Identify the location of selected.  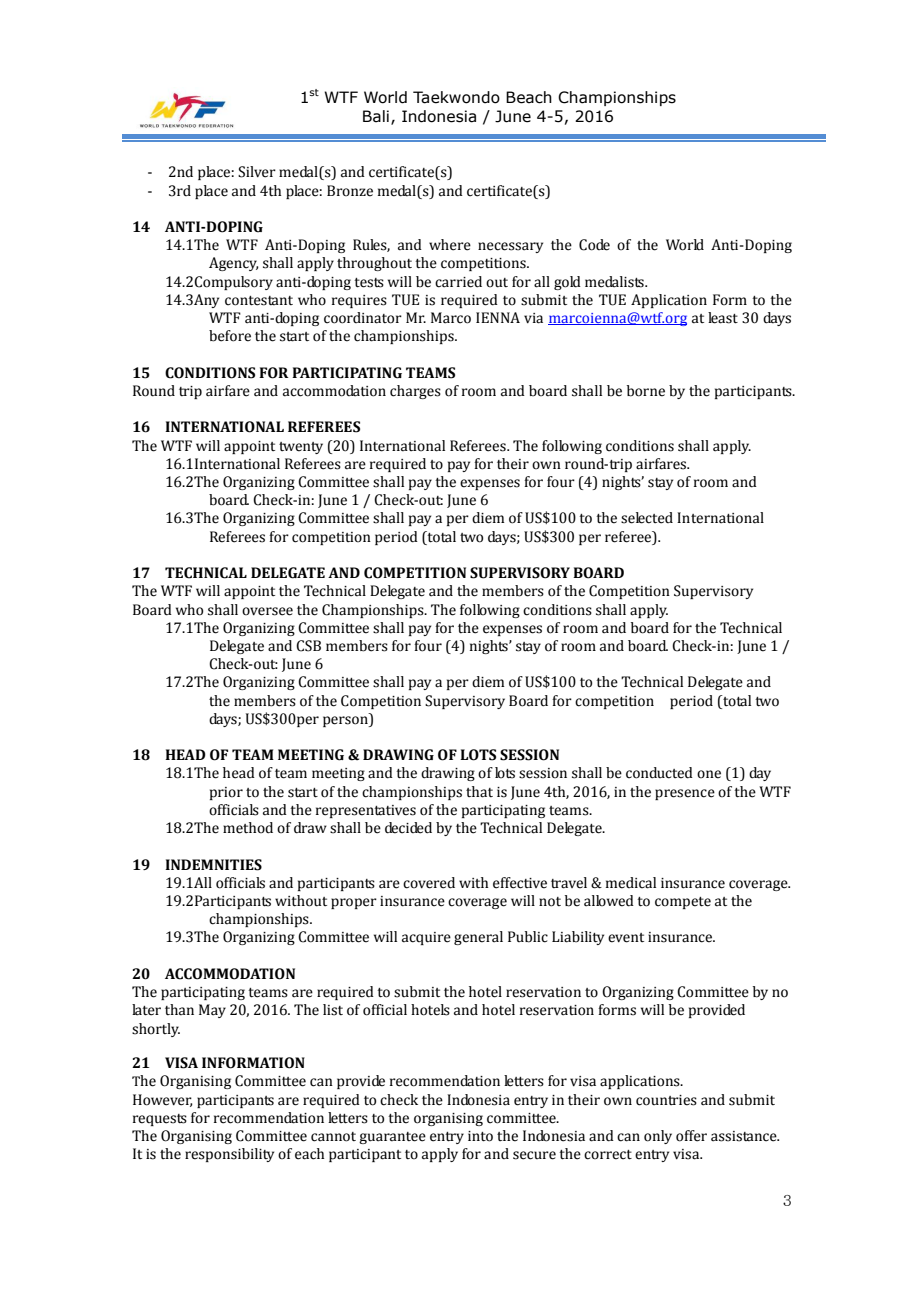
(647, 518).
